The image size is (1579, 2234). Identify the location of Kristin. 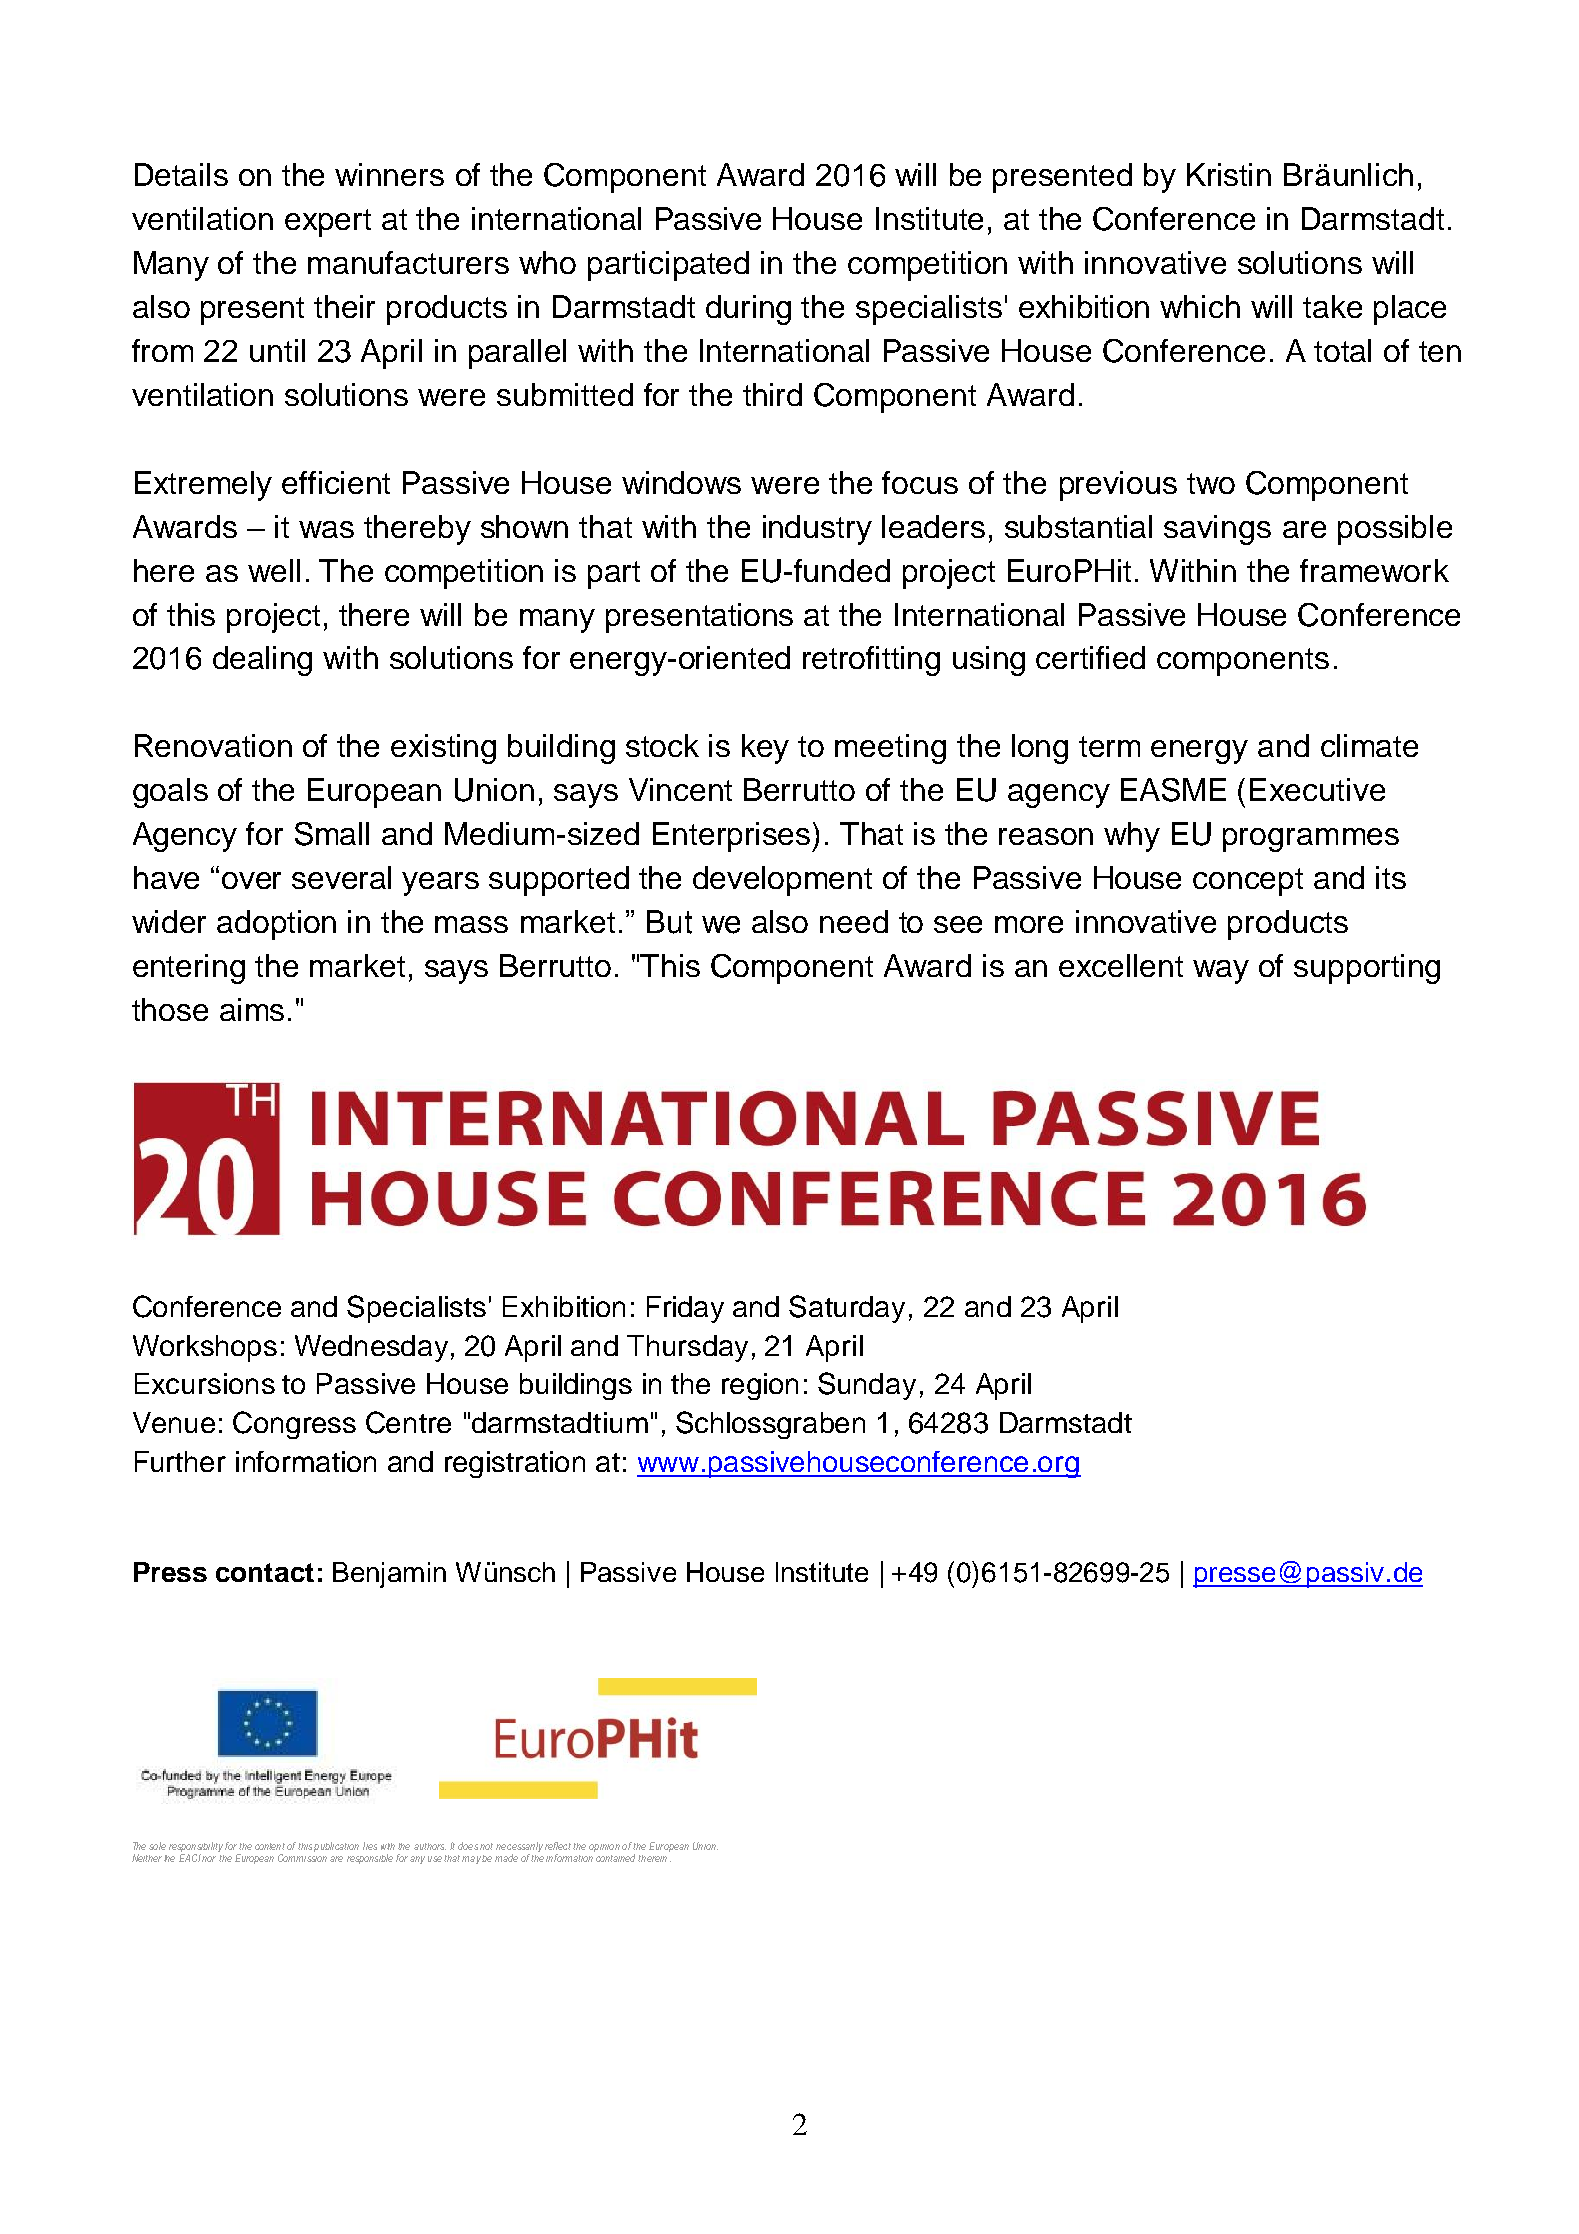
(1229, 174).
